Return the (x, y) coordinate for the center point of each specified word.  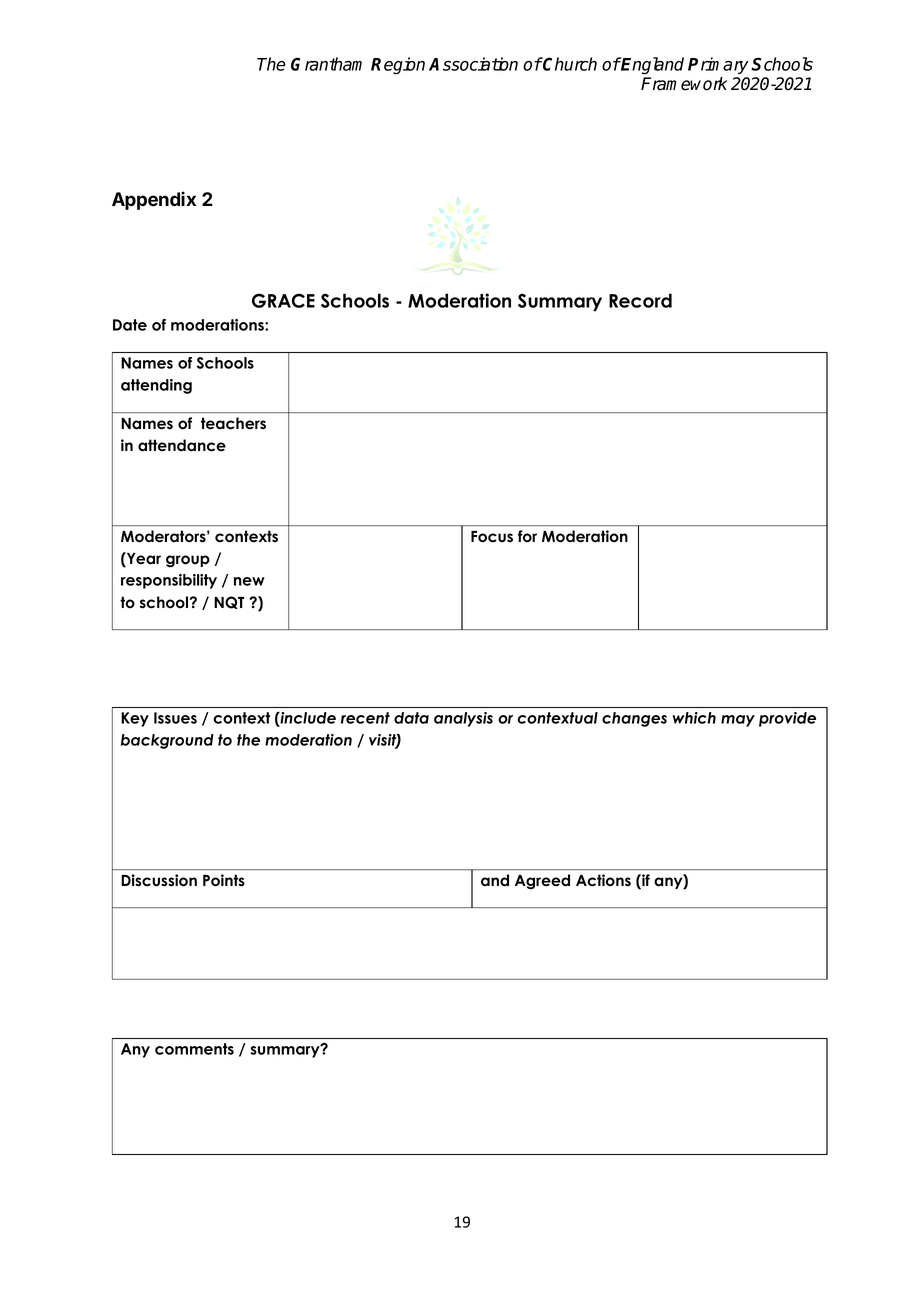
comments (194, 1049)
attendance (182, 445)
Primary (718, 65)
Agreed (542, 882)
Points (224, 880)
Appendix (154, 200)
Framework (684, 84)
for (527, 536)
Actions (603, 880)
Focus (492, 537)
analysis (463, 719)
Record (640, 300)
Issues (175, 718)
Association (473, 64)
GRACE (283, 300)
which (694, 718)
